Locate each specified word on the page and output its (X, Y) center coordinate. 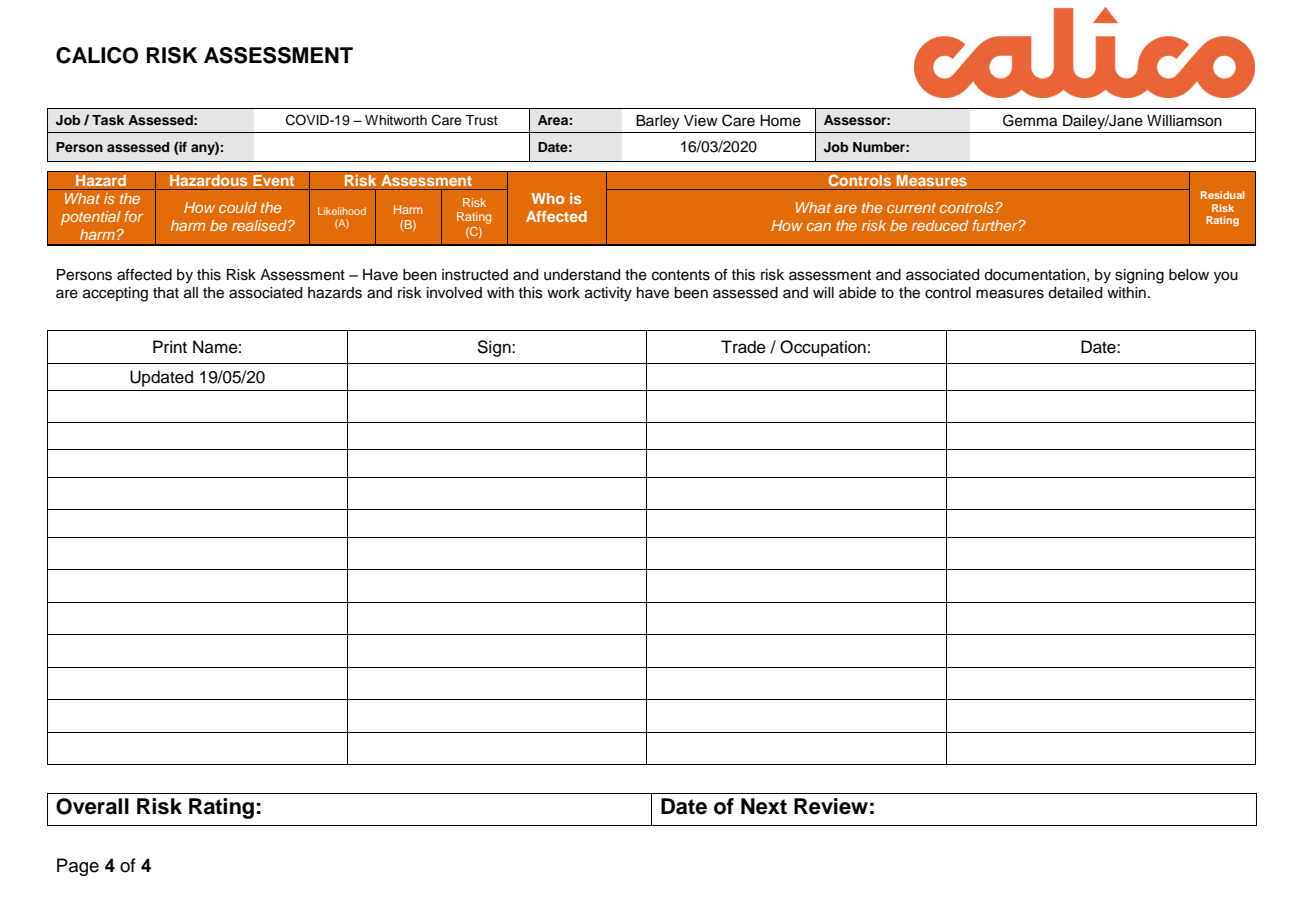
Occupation (823, 348)
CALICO (97, 55)
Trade (743, 347)
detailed (1075, 293)
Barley (657, 122)
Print (170, 346)
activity (608, 294)
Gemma (1030, 120)
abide (857, 293)
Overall (92, 806)
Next (764, 806)
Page (78, 867)
